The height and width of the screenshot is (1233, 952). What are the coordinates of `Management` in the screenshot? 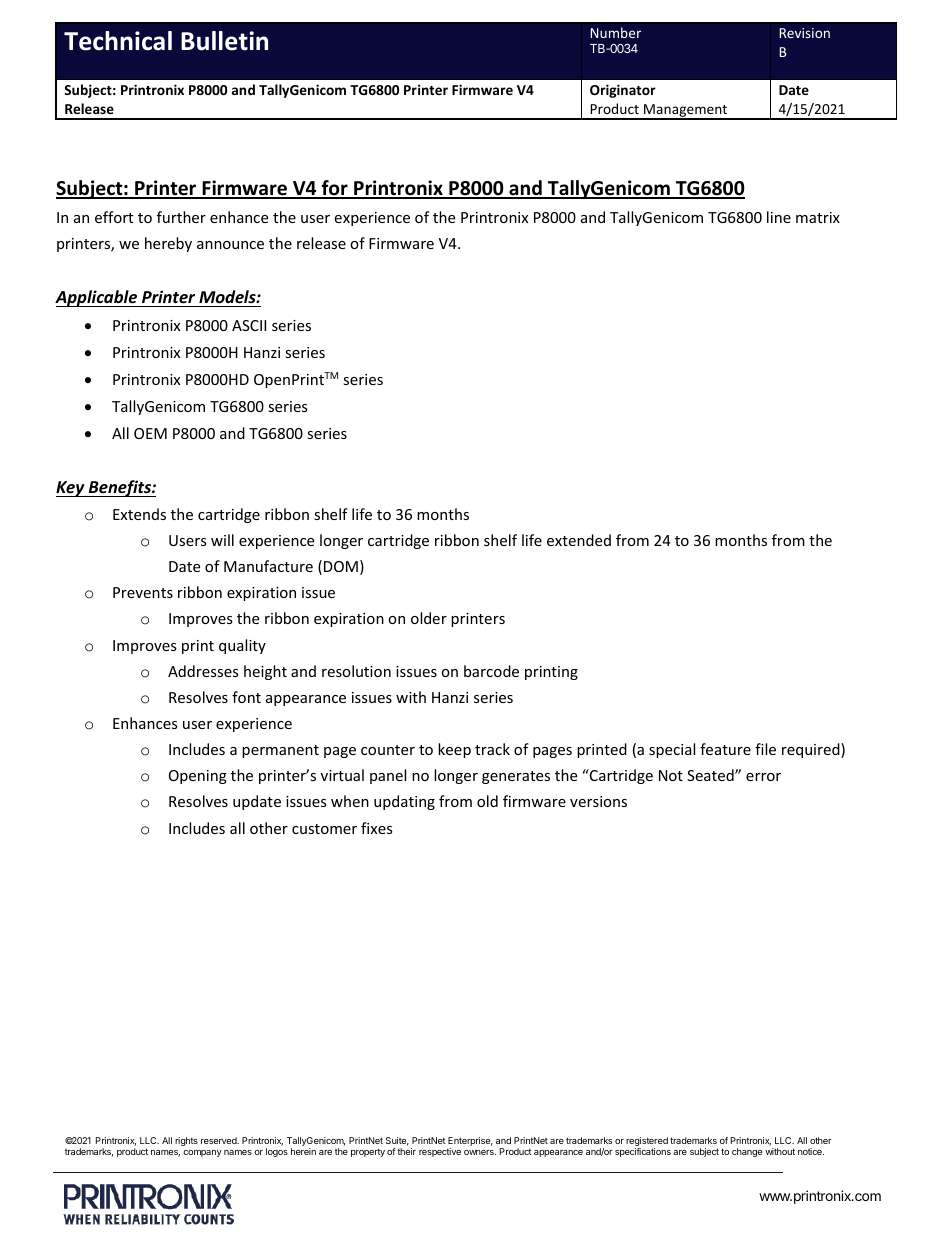 It's located at (686, 111).
